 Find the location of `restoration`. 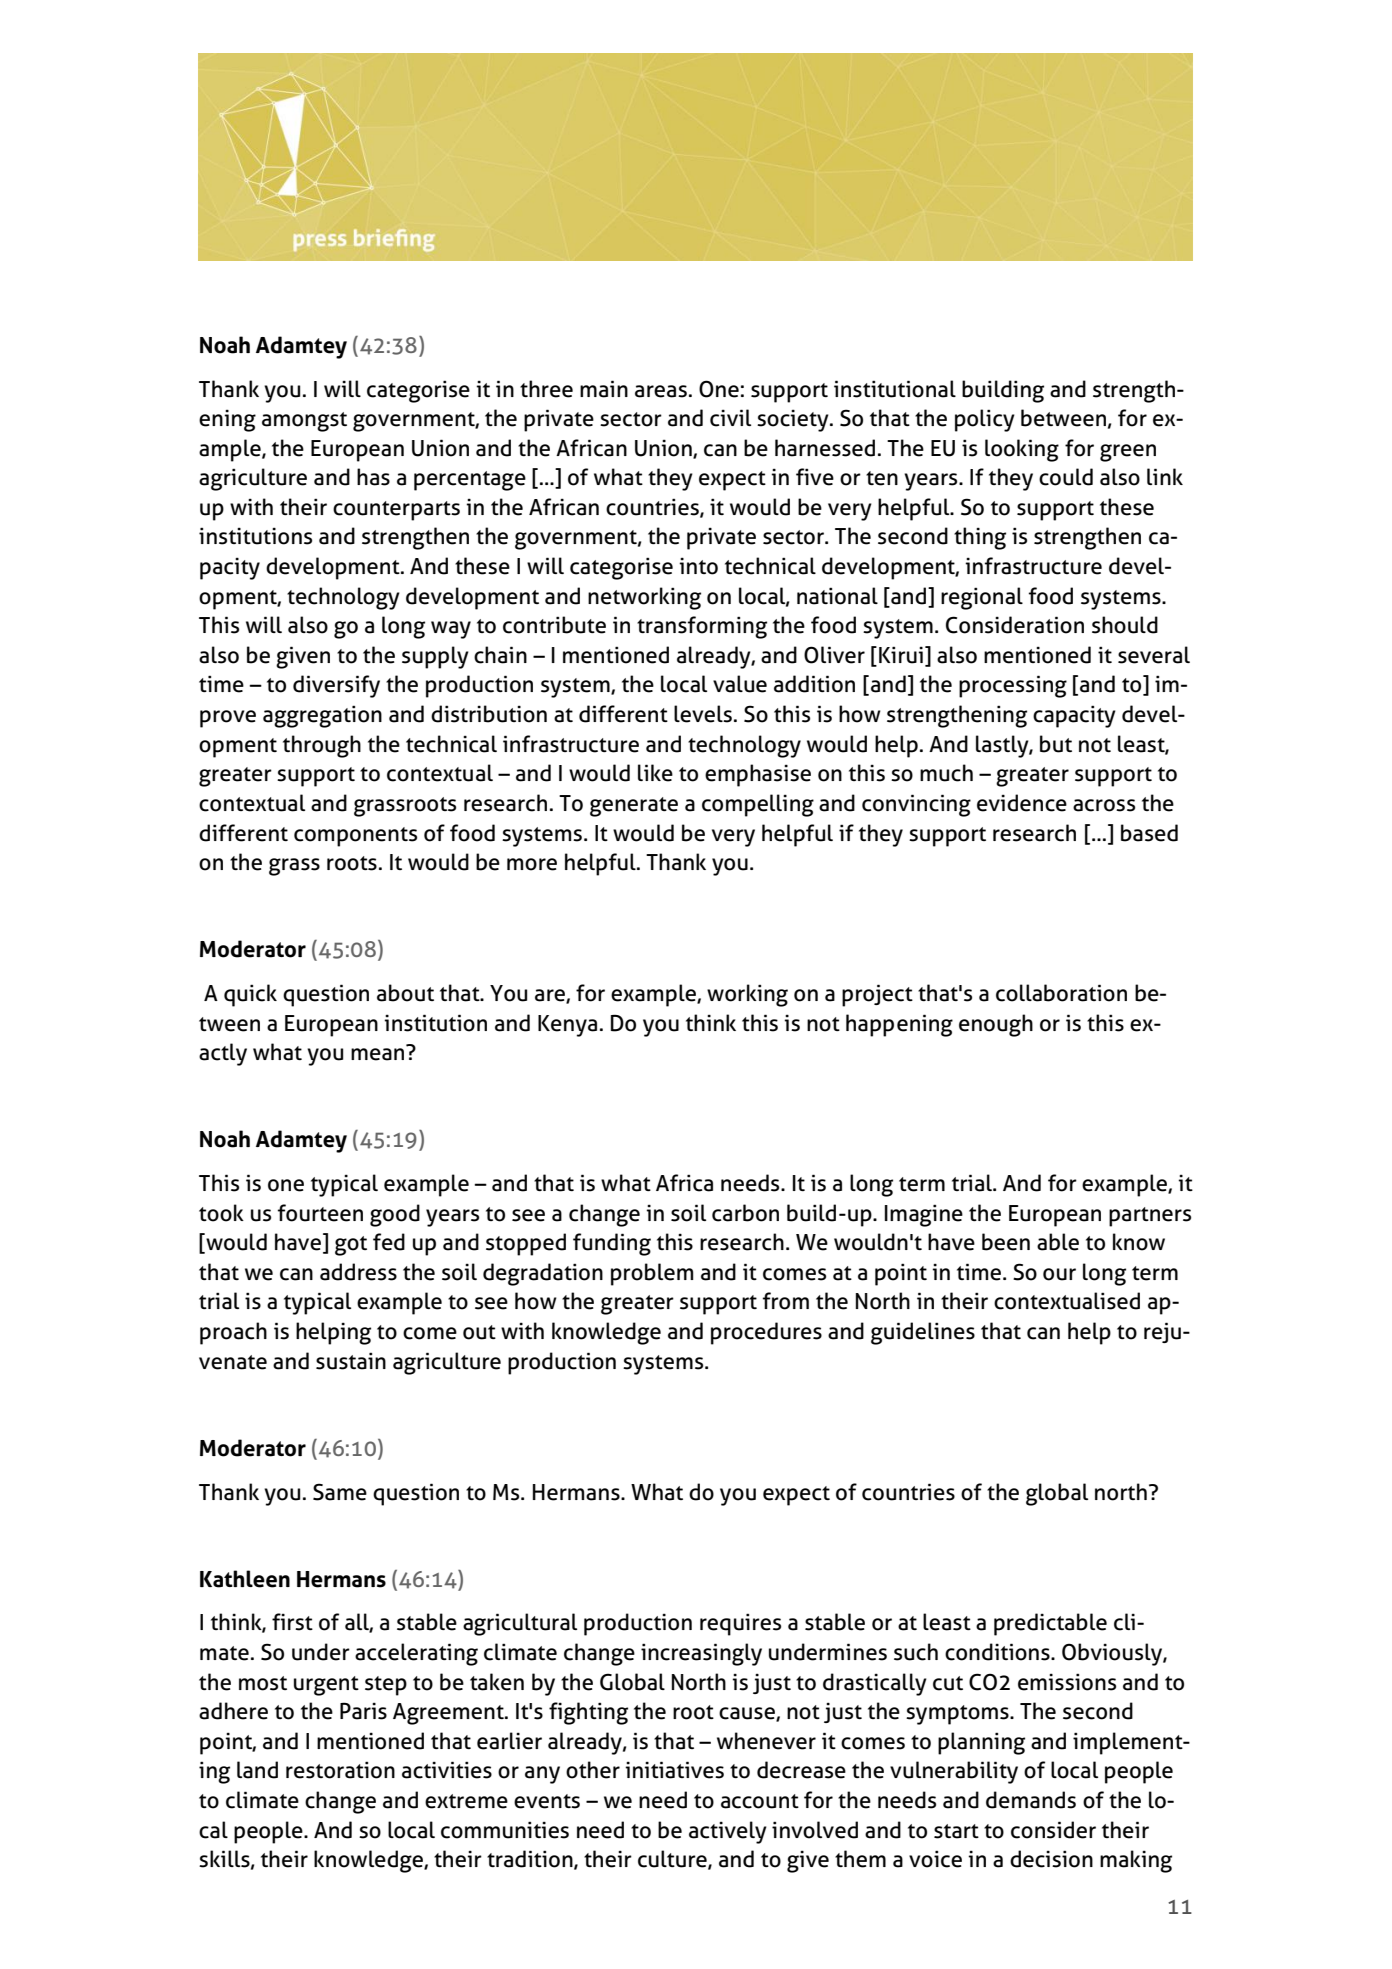

restoration is located at coordinates (340, 1770).
